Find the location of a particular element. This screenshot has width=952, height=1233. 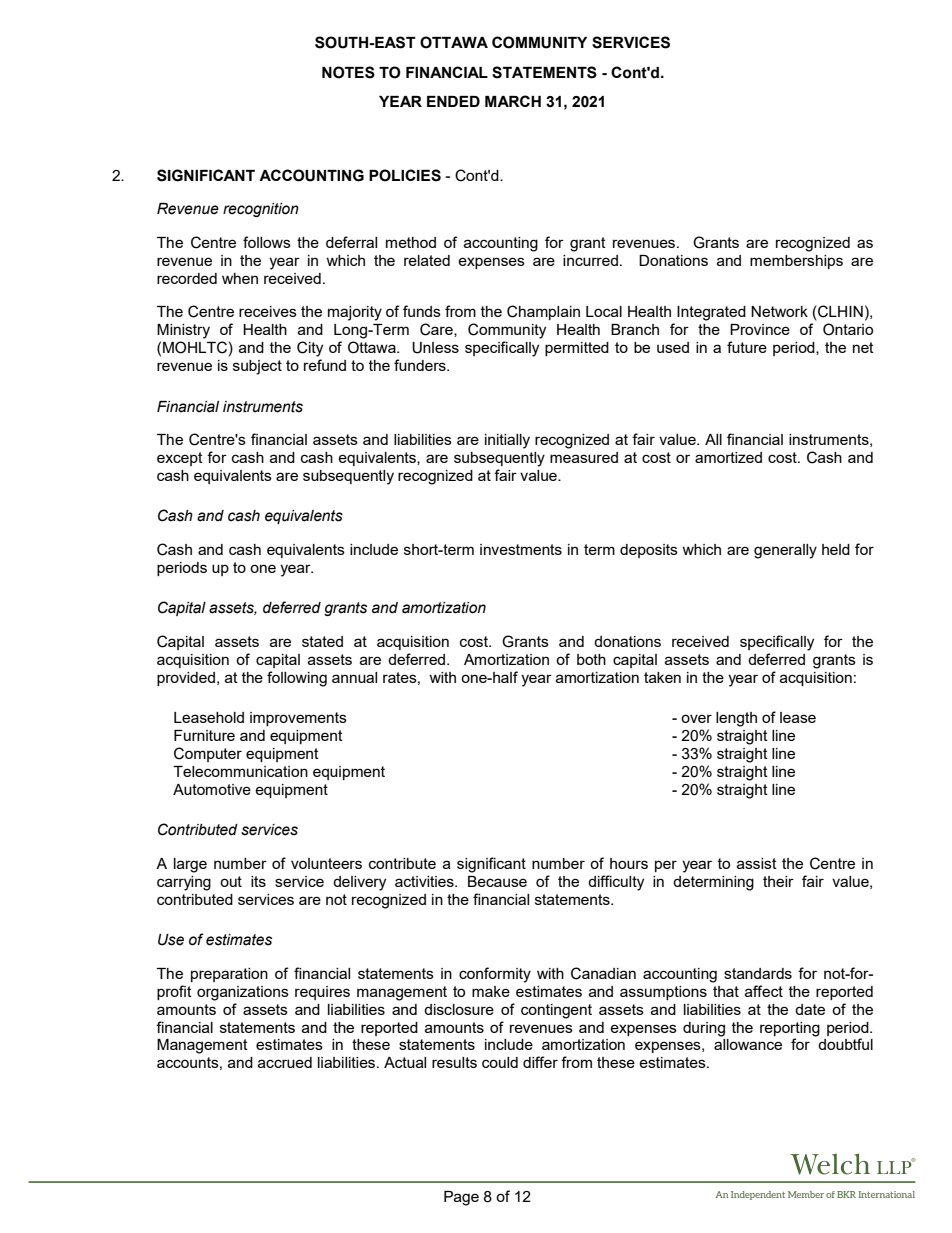

Page is located at coordinates (461, 1198).
